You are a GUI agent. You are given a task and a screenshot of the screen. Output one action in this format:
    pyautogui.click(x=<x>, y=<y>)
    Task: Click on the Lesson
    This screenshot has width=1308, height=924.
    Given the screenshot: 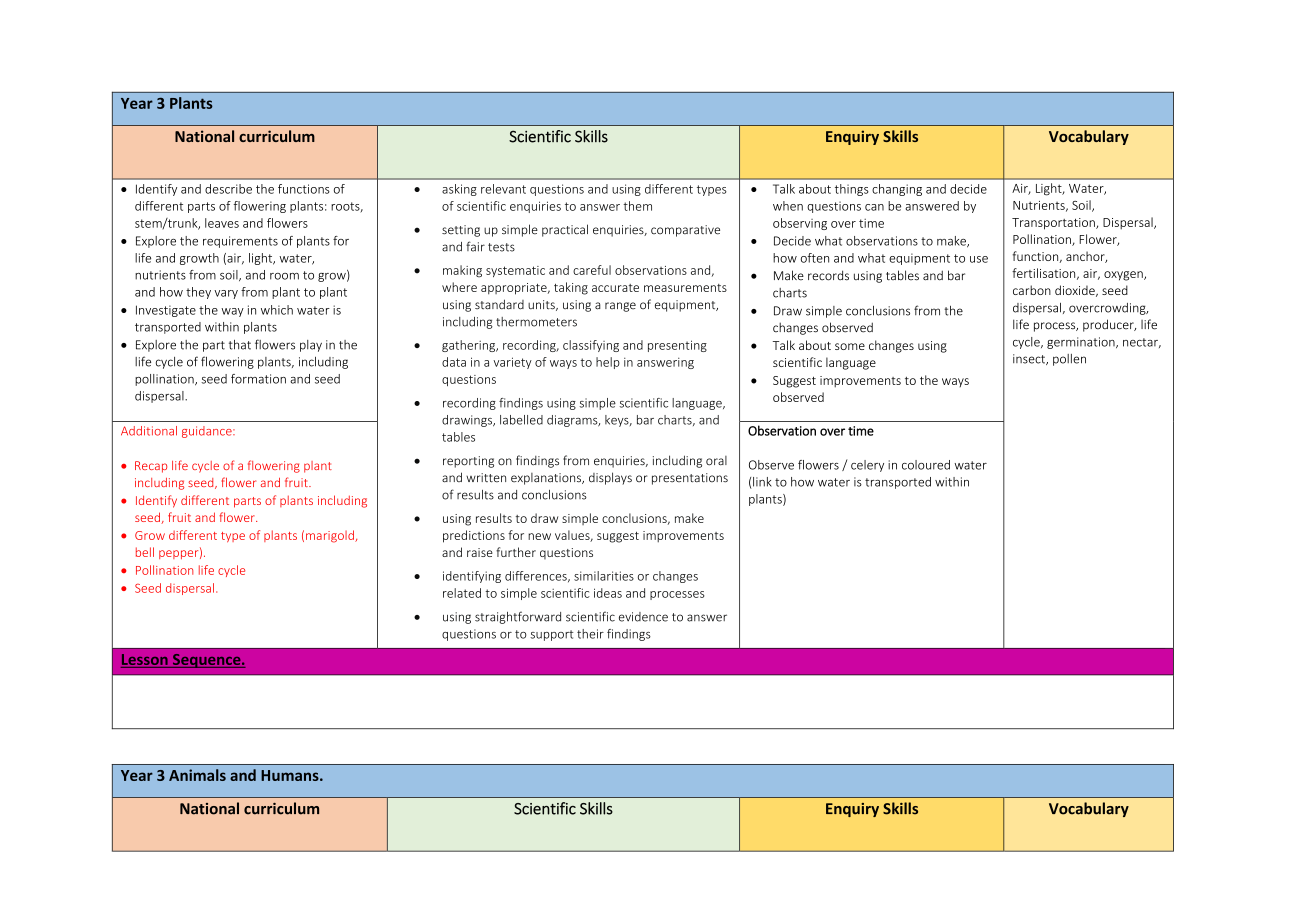 What is the action you would take?
    pyautogui.click(x=145, y=659)
